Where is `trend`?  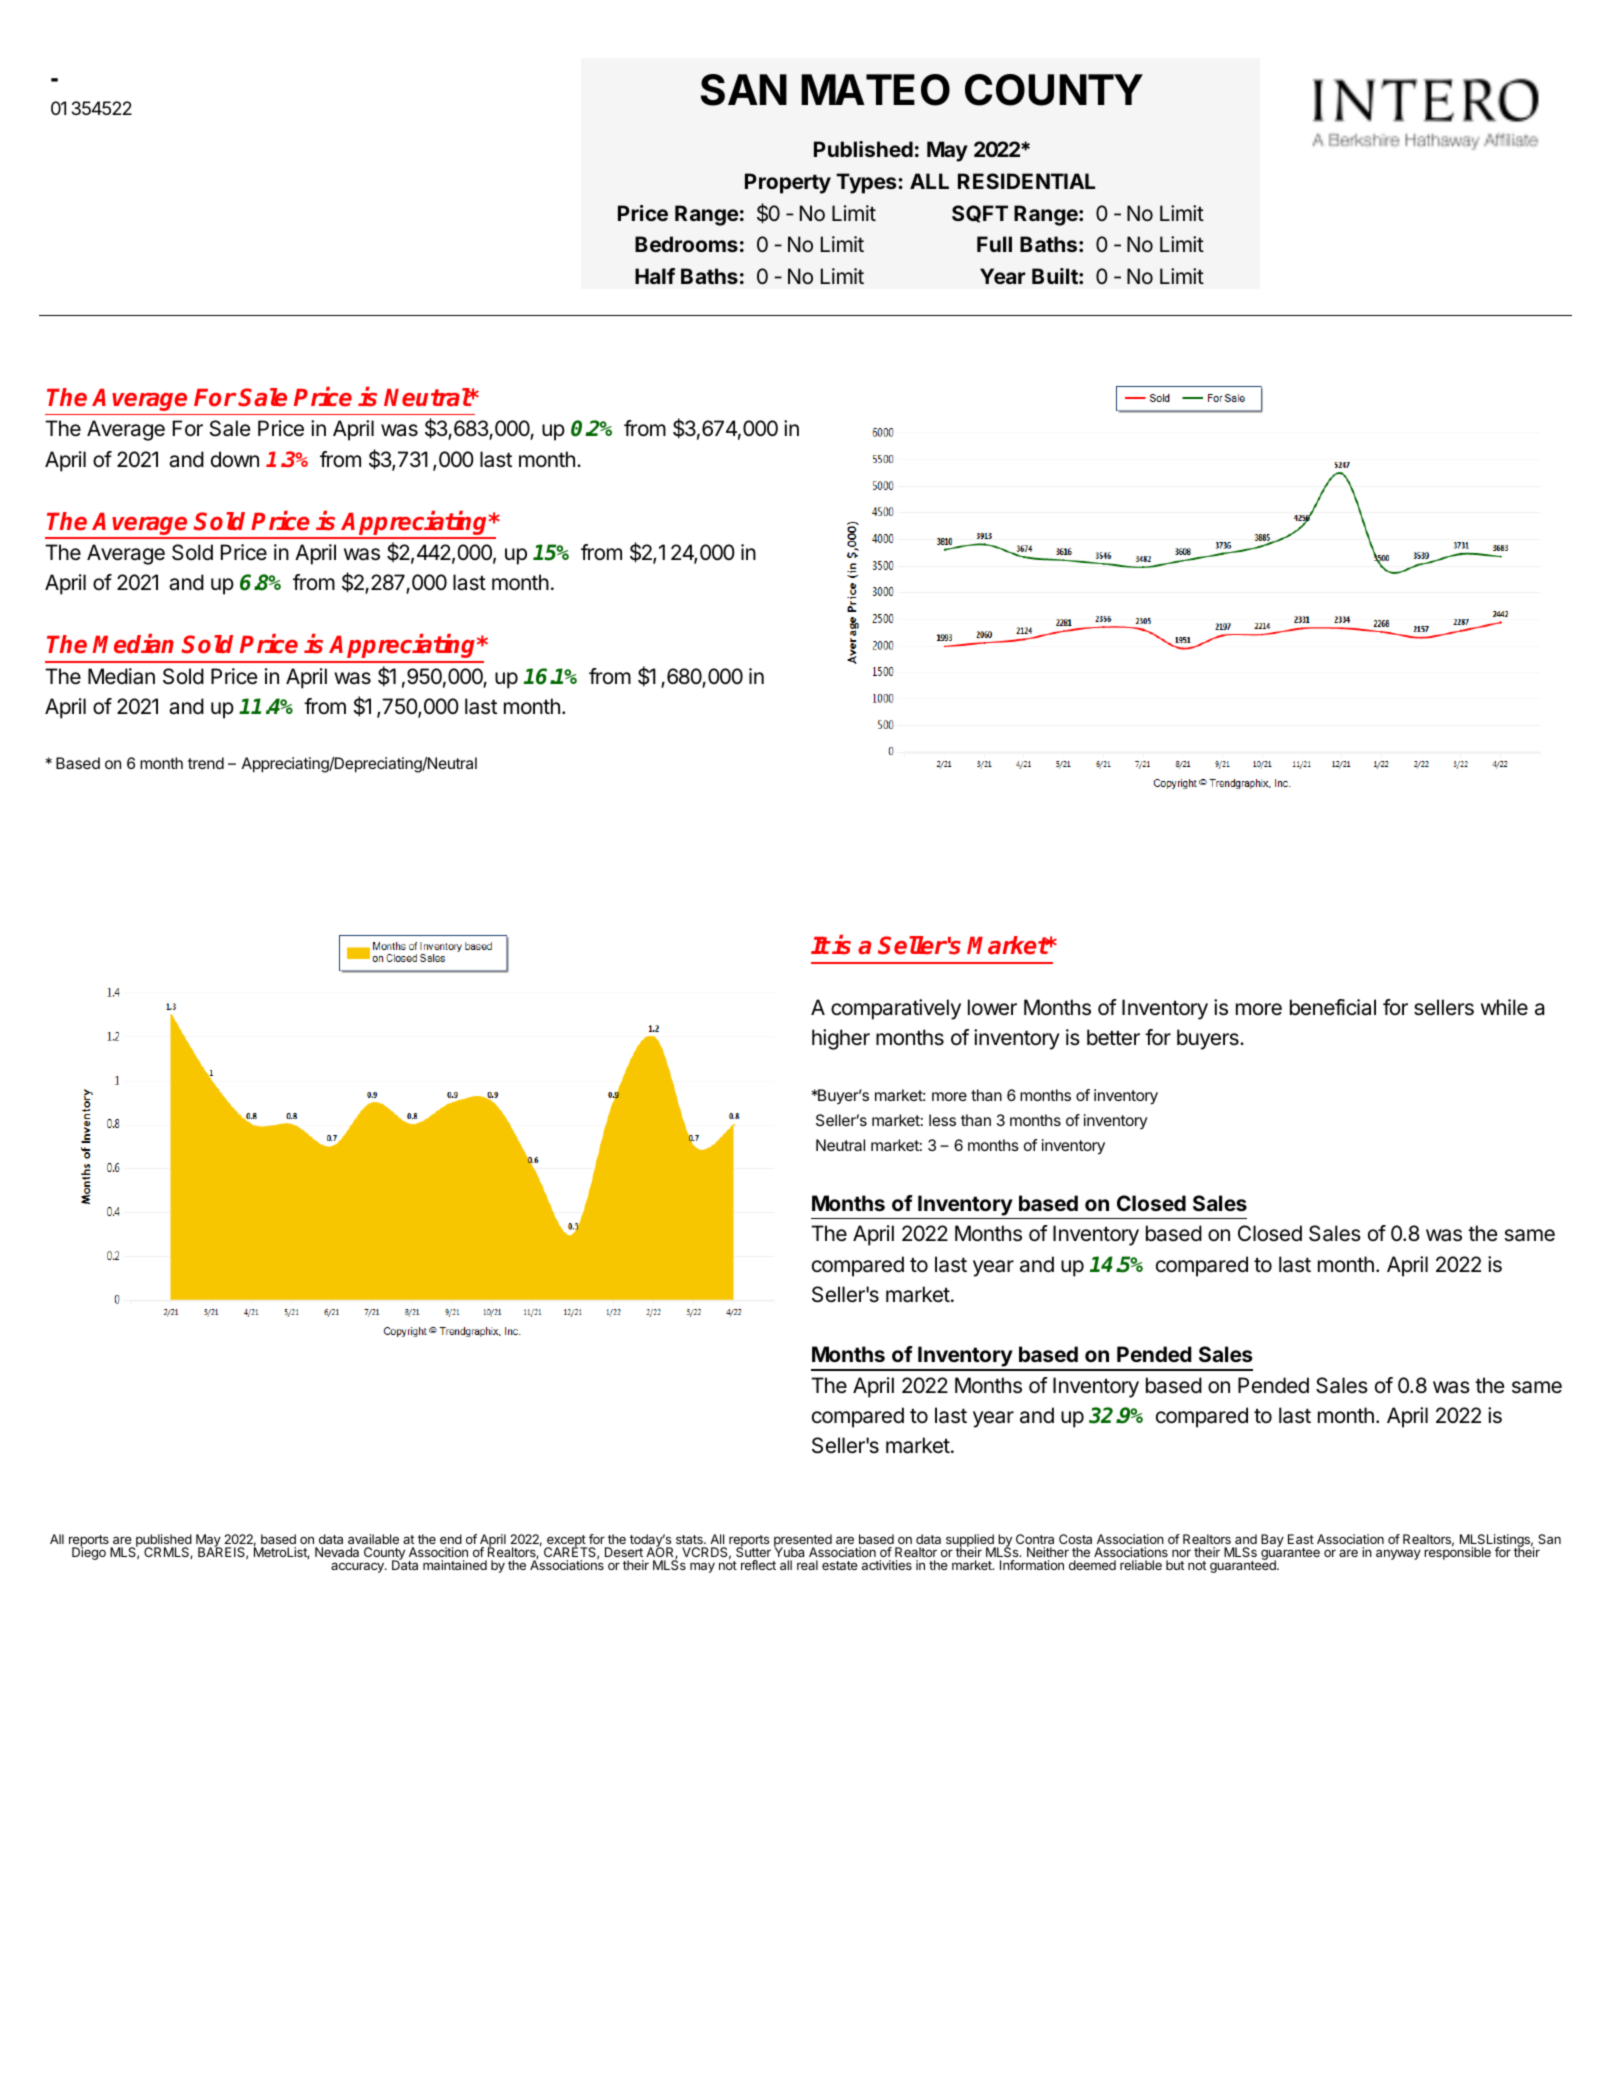
trend is located at coordinates (206, 763).
